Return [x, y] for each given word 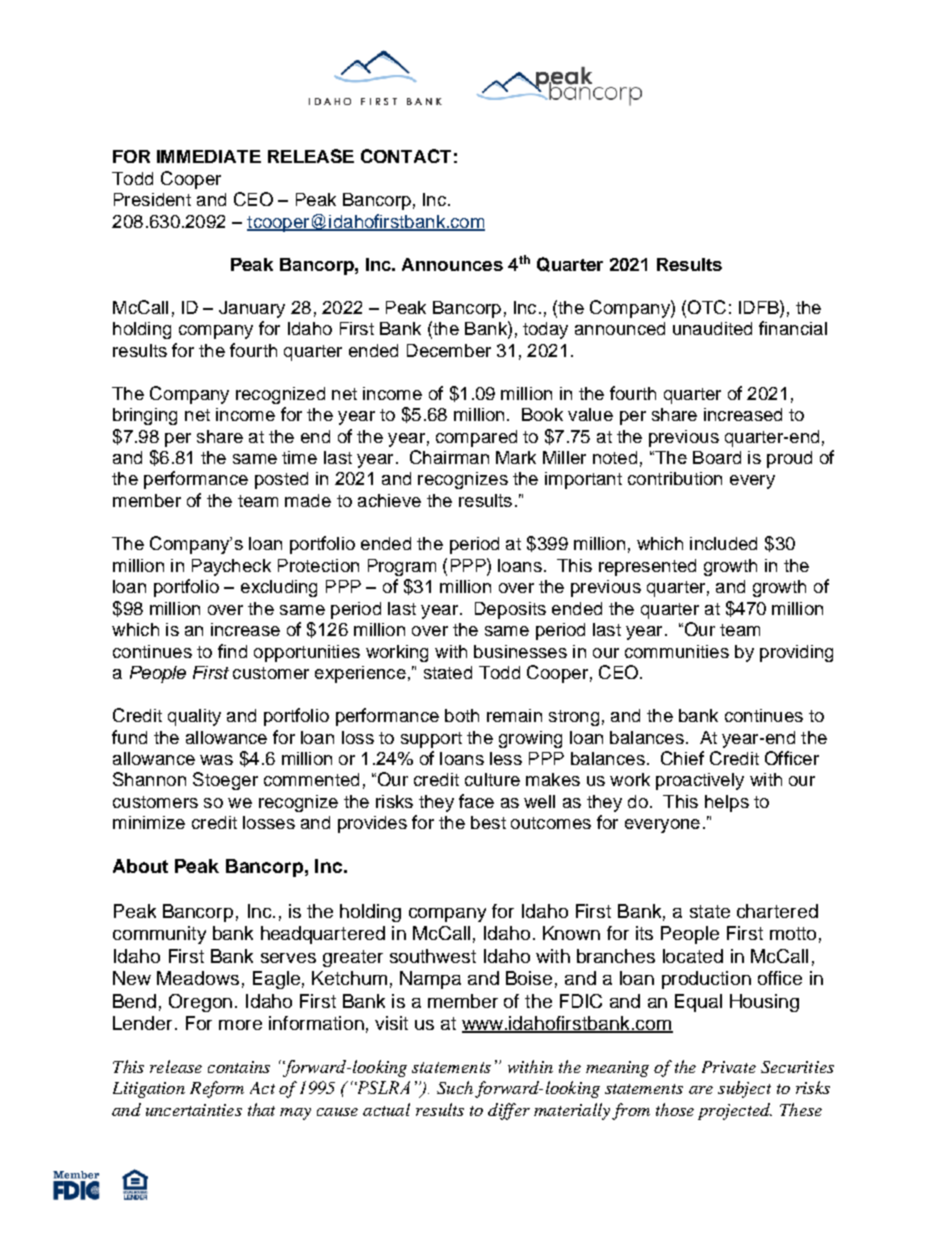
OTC [707, 307]
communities [677, 651]
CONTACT [406, 156]
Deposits [510, 610]
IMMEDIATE [209, 156]
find [232, 651]
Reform [217, 1089]
